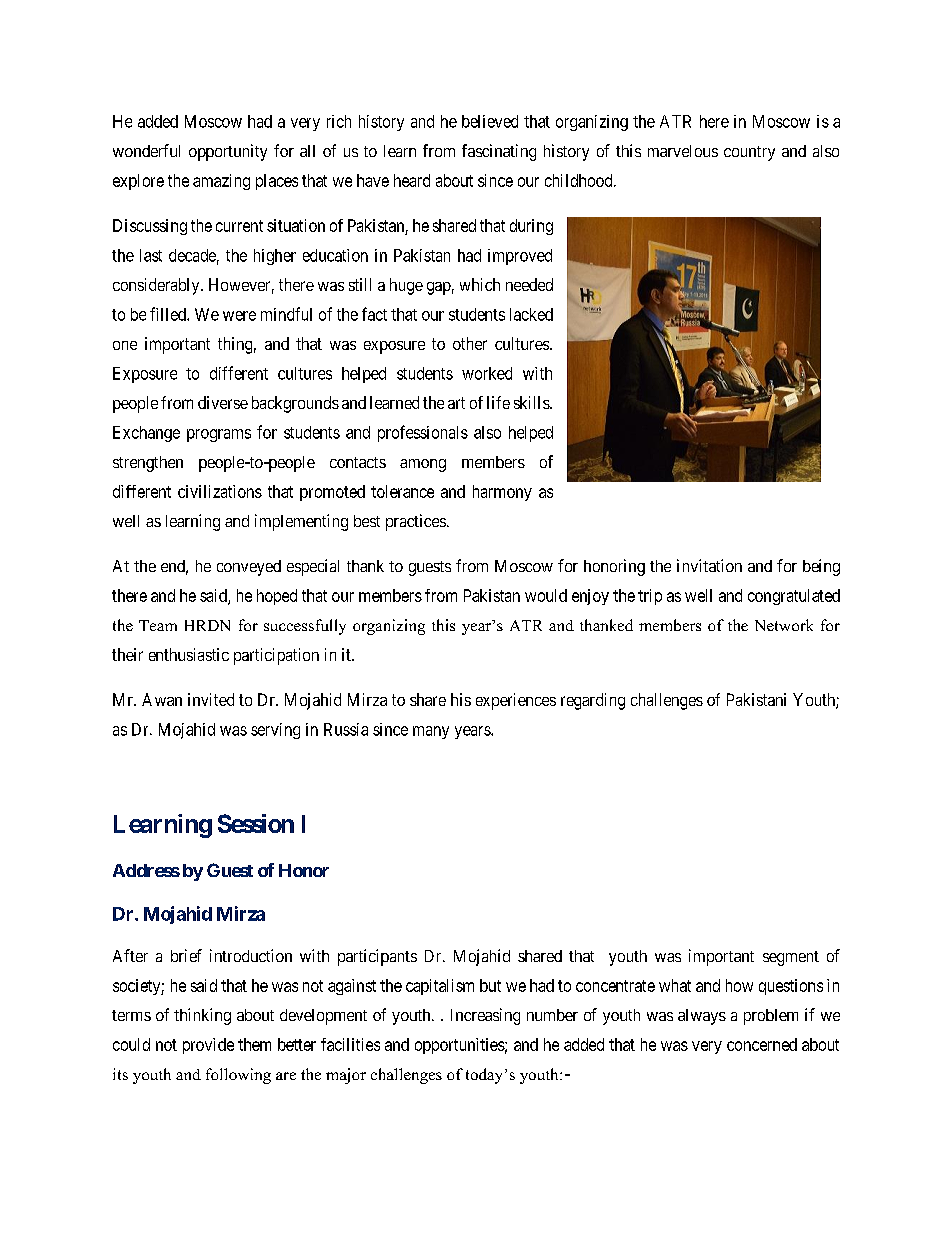 Image resolution: width=952 pixels, height=1233 pixels. Describe the element at coordinates (485, 1016) in the page. I see `Increasing` at that location.
